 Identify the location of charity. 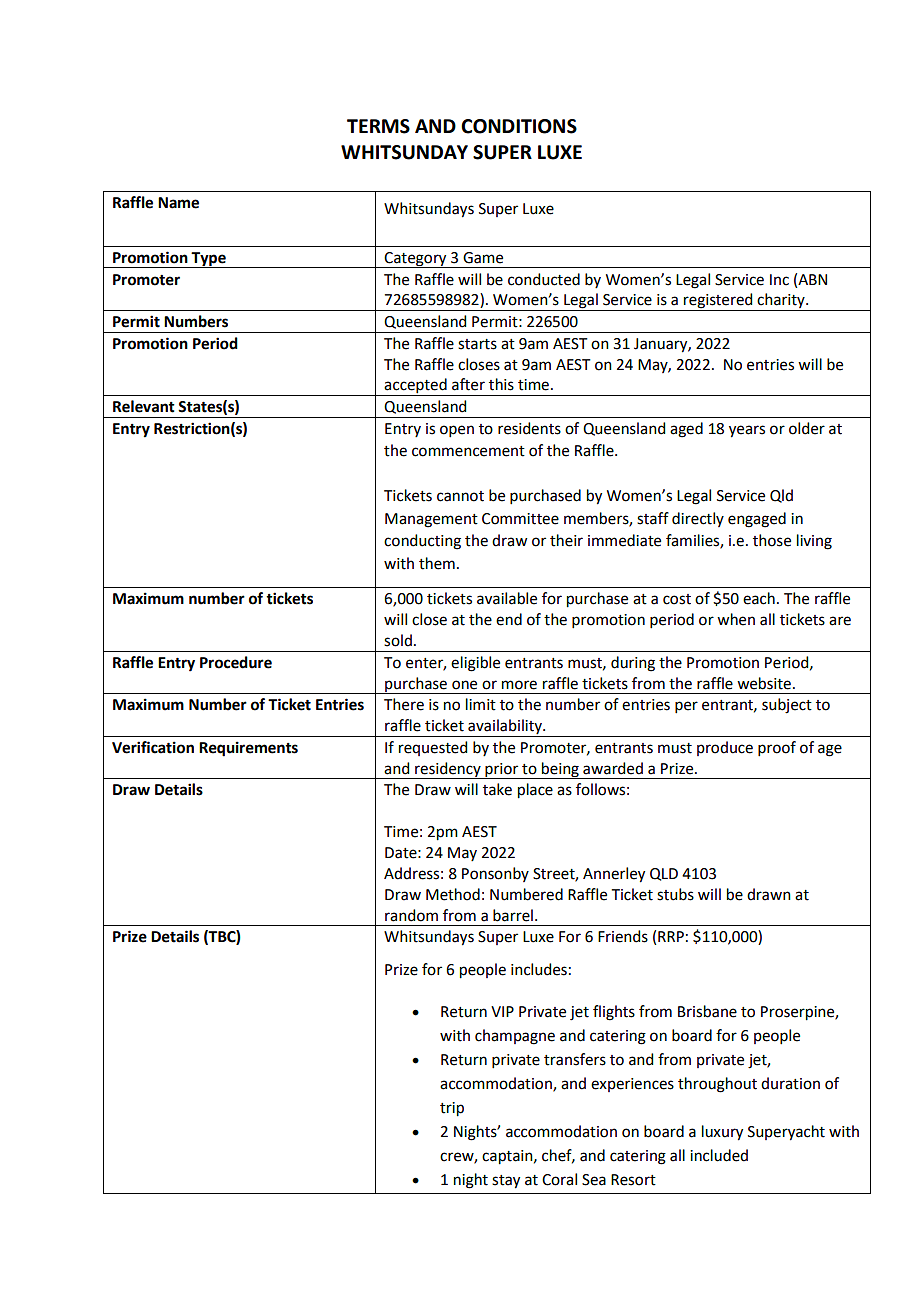
(781, 302).
